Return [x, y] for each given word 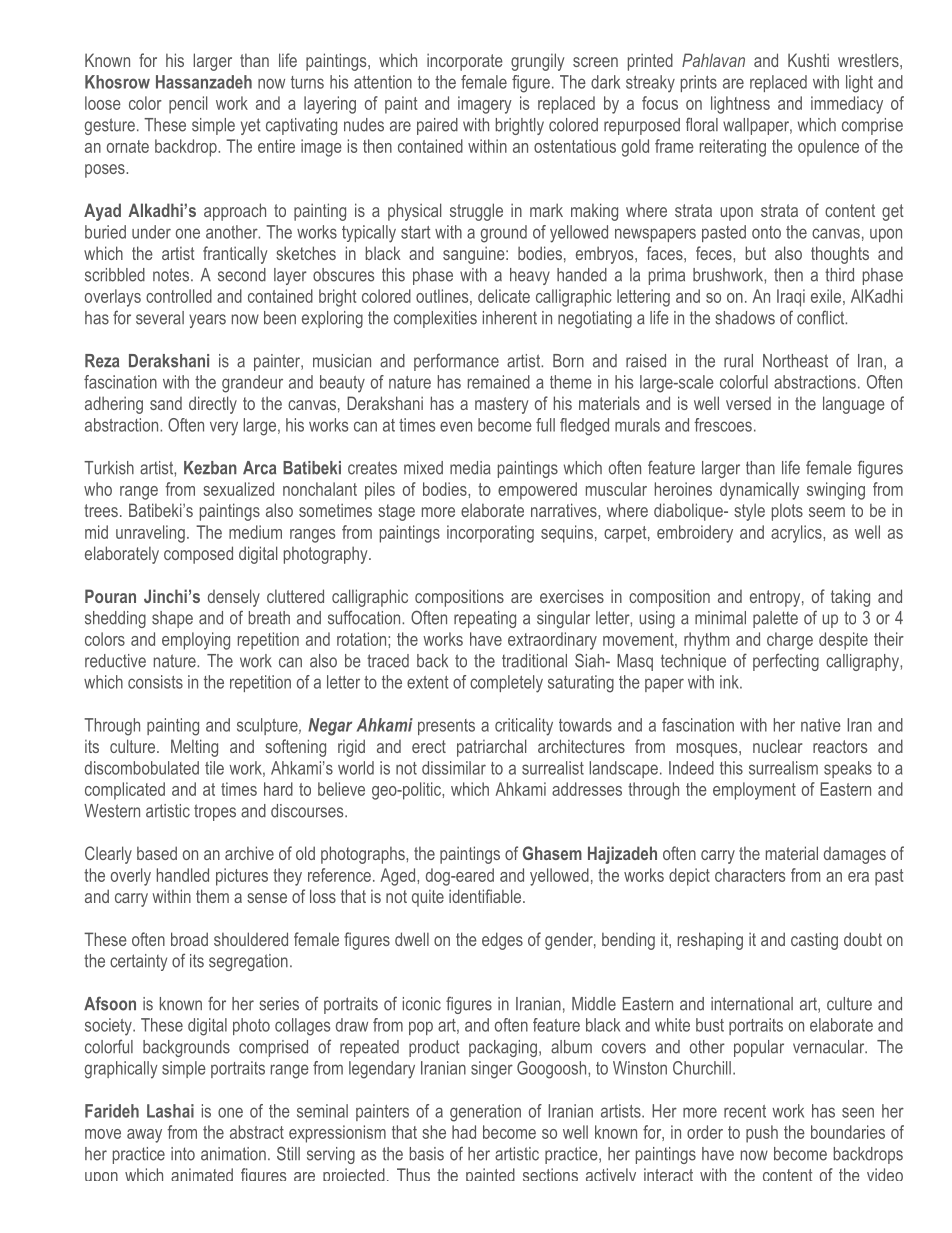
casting [814, 941]
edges [502, 941]
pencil [188, 105]
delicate [504, 296]
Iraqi [791, 298]
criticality [524, 727]
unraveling [150, 534]
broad [189, 939]
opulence [828, 148]
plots [787, 512]
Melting [194, 748]
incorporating [490, 534]
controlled [179, 296]
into [183, 1154]
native [821, 725]
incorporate [465, 62]
